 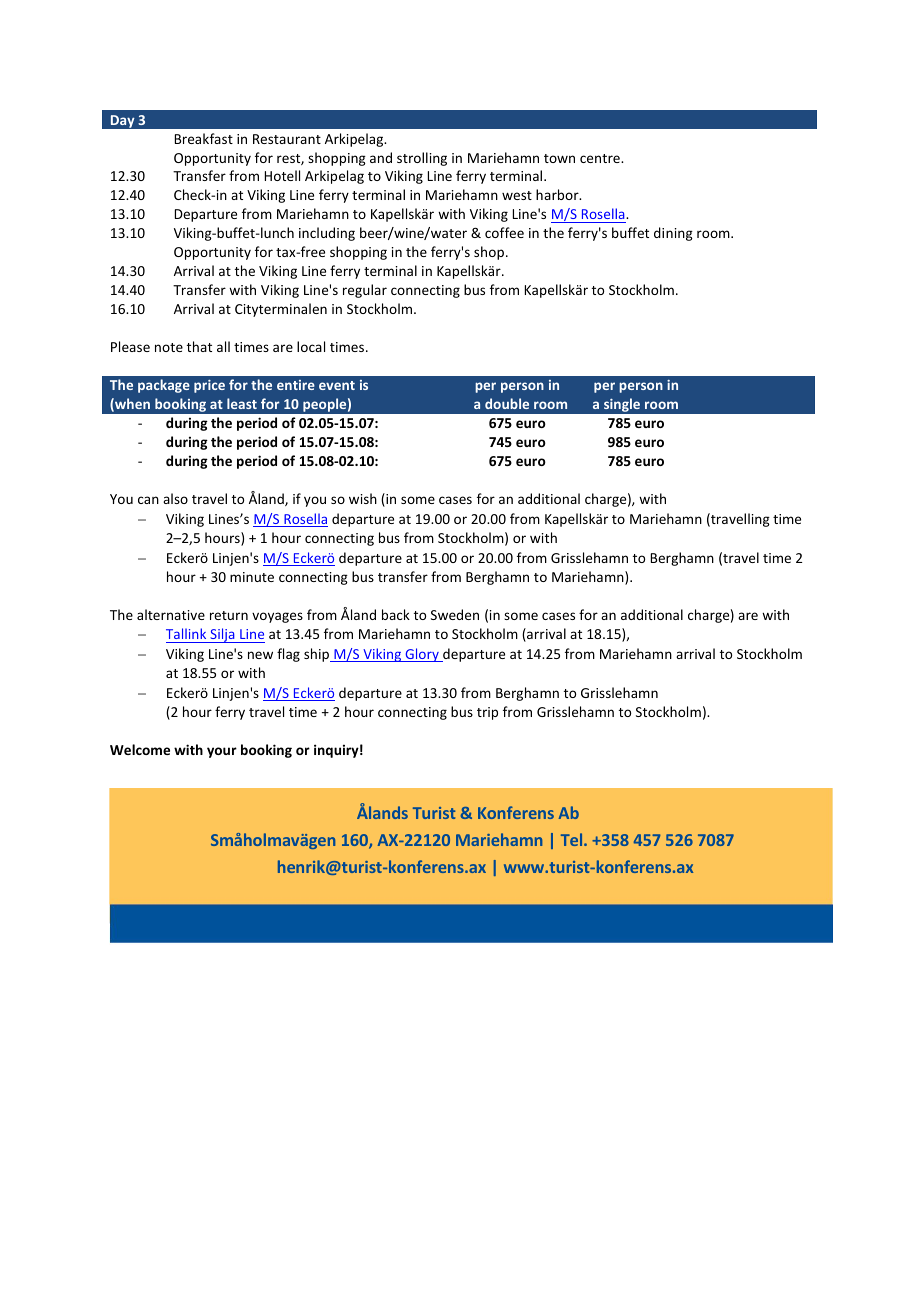 I want to click on back, so click(x=396, y=614).
